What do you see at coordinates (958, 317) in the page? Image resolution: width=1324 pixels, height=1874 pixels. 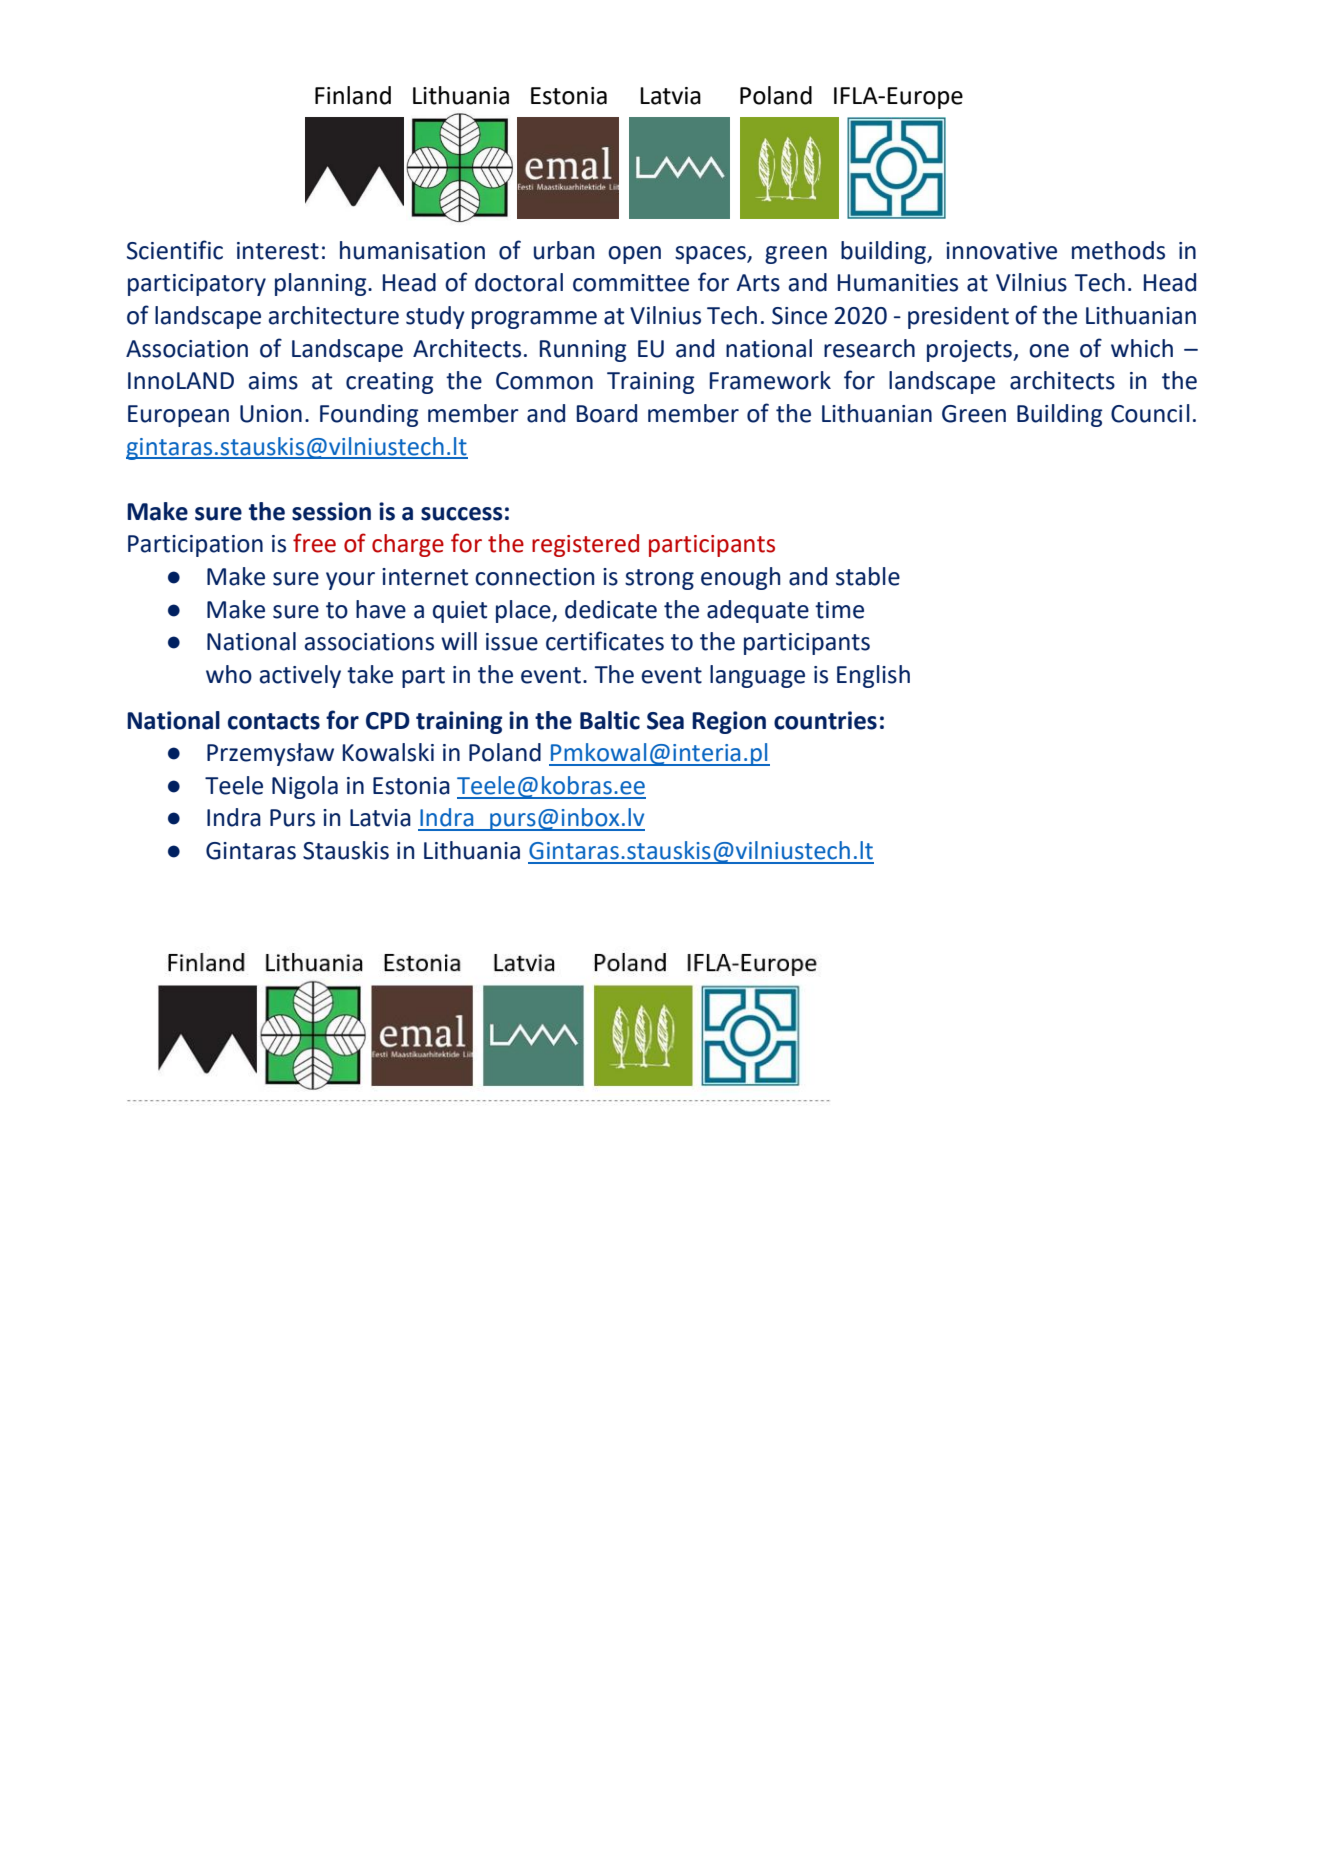 I see `president` at bounding box center [958, 317].
